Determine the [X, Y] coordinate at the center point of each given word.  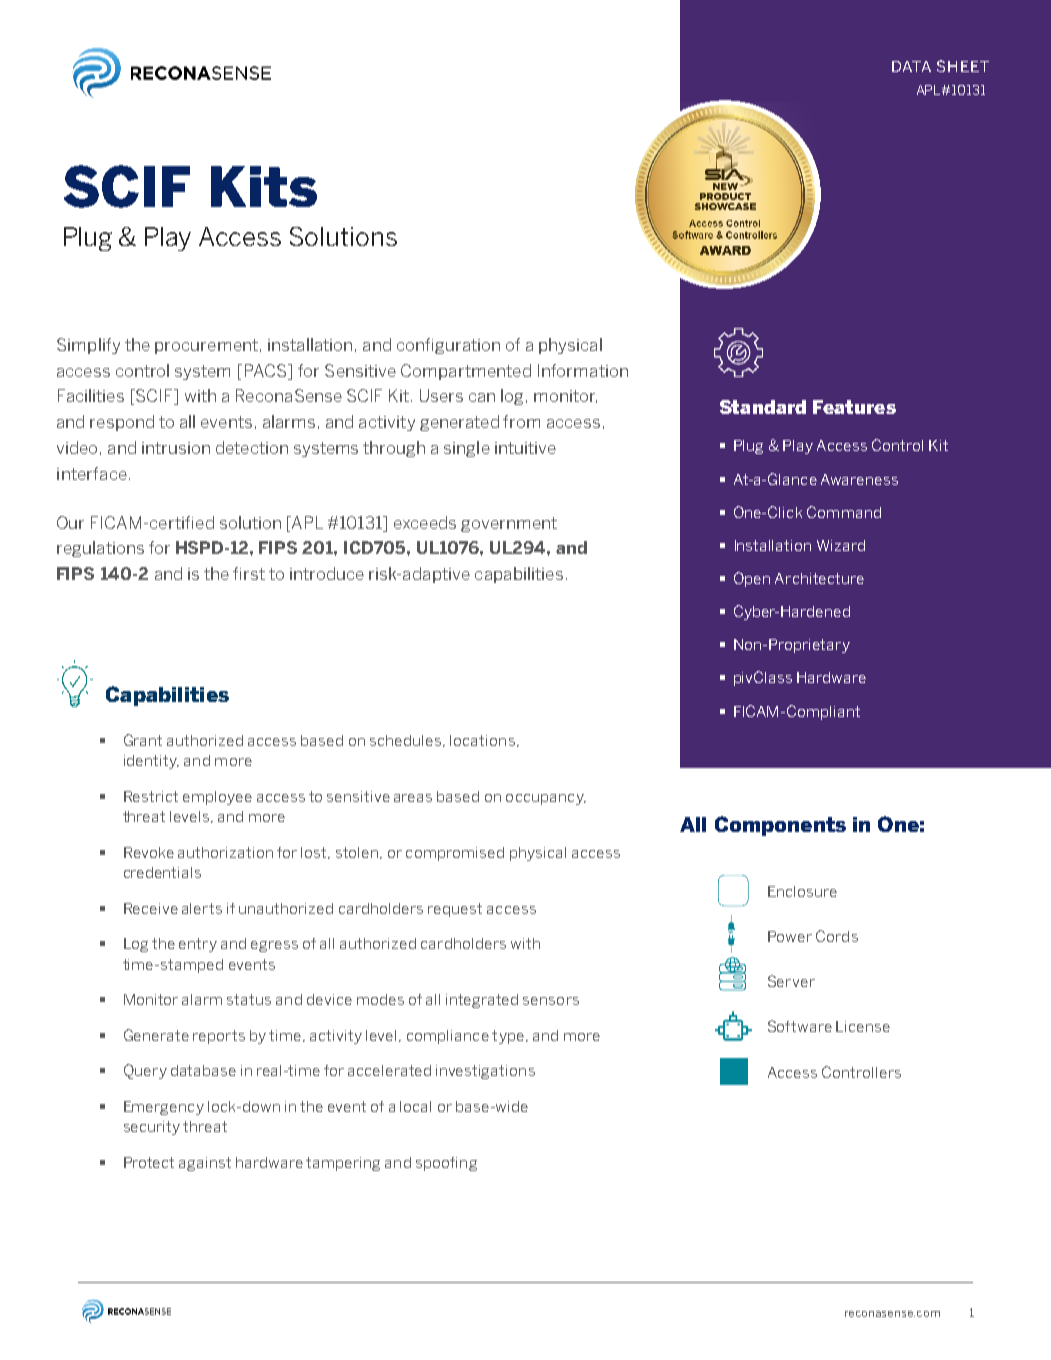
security [152, 1128]
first [249, 573]
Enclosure [802, 891]
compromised [455, 854]
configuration [448, 346]
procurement [206, 346]
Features [854, 407]
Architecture [819, 578]
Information [583, 370]
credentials [162, 872]
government [509, 524]
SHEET [963, 66]
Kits [264, 186]
